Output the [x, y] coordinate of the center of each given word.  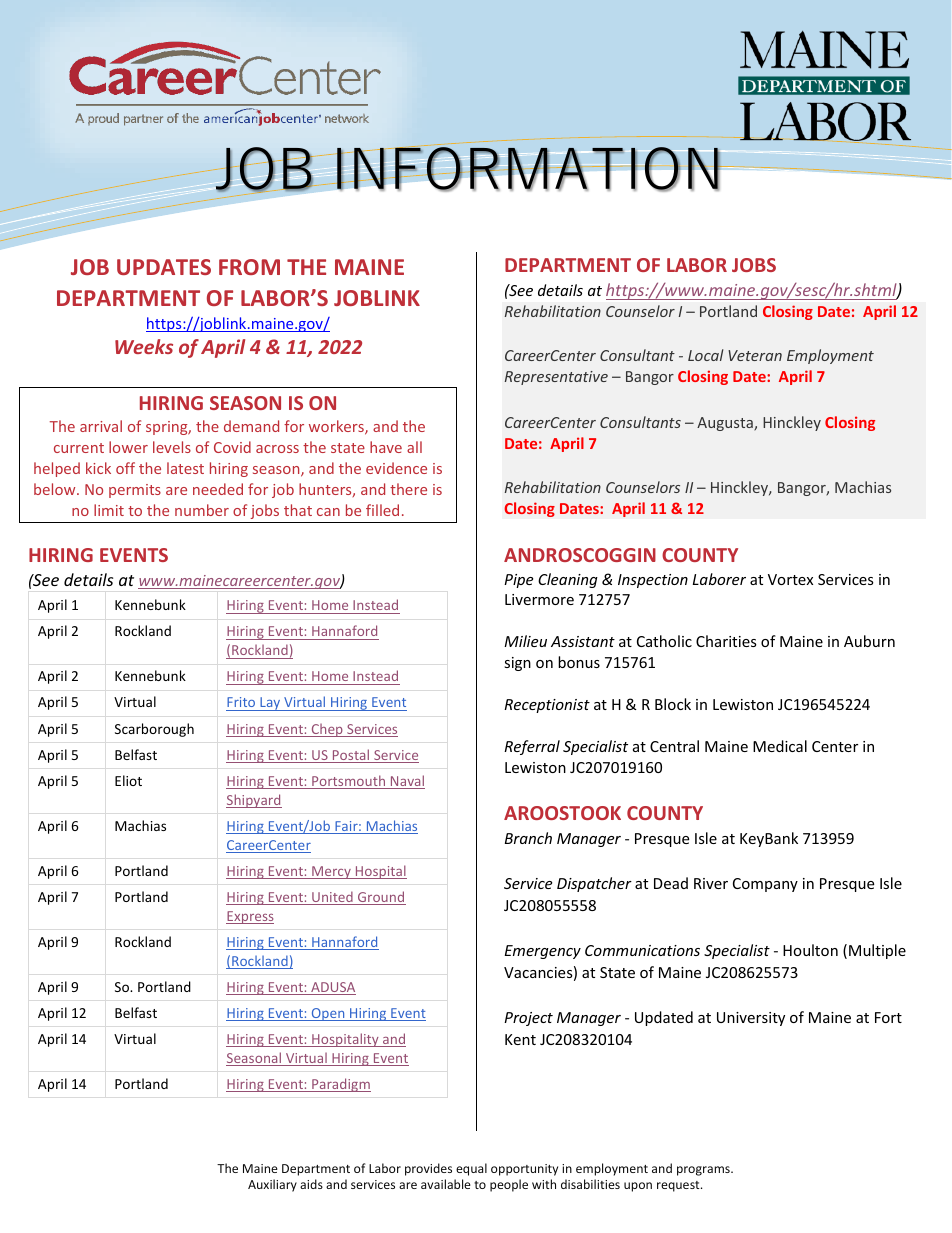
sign [517, 664]
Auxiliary [272, 1185]
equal [471, 1169]
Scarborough [154, 730]
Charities [726, 641]
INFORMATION [528, 169]
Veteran [755, 355]
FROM [249, 267]
